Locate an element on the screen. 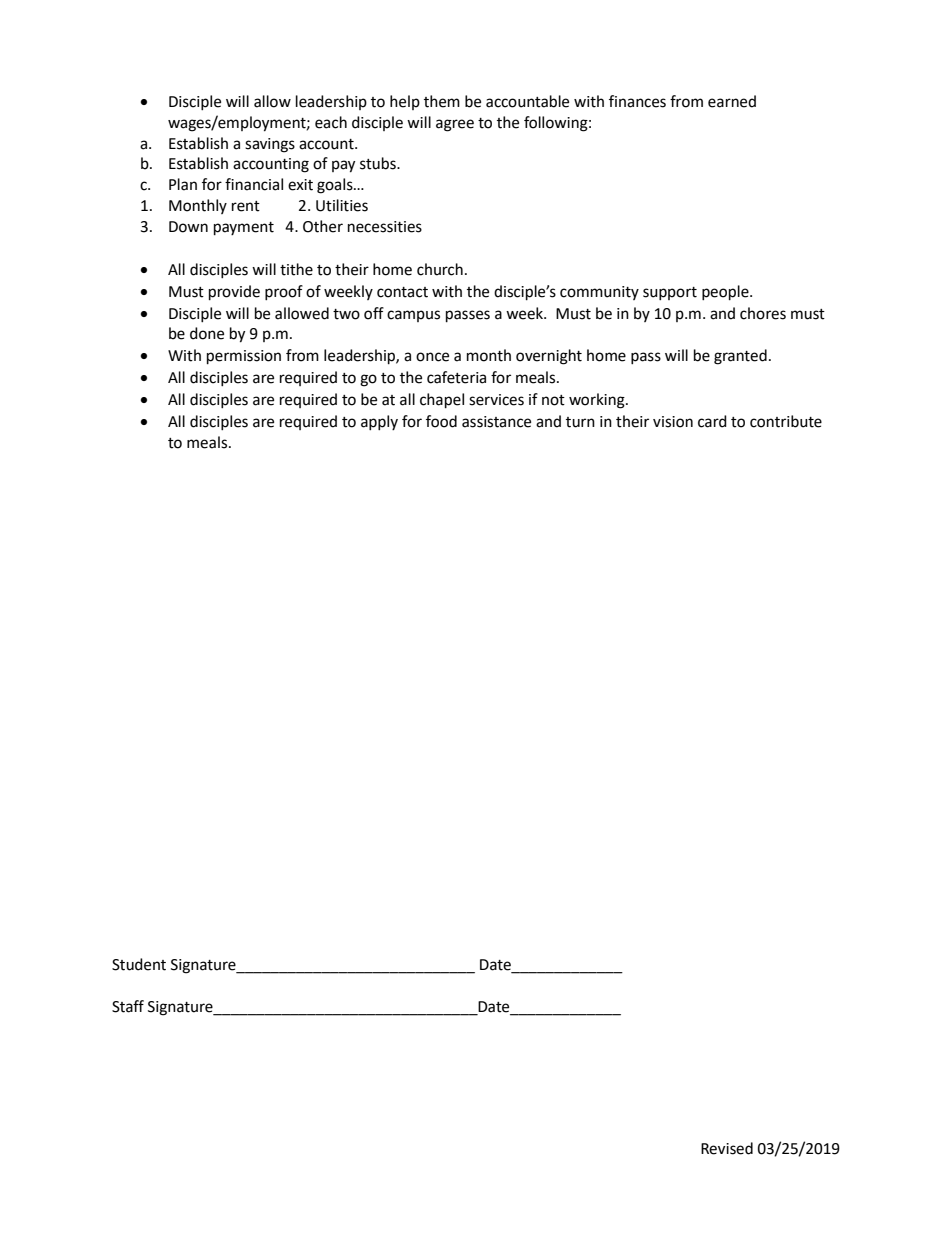  agree is located at coordinates (455, 125).
